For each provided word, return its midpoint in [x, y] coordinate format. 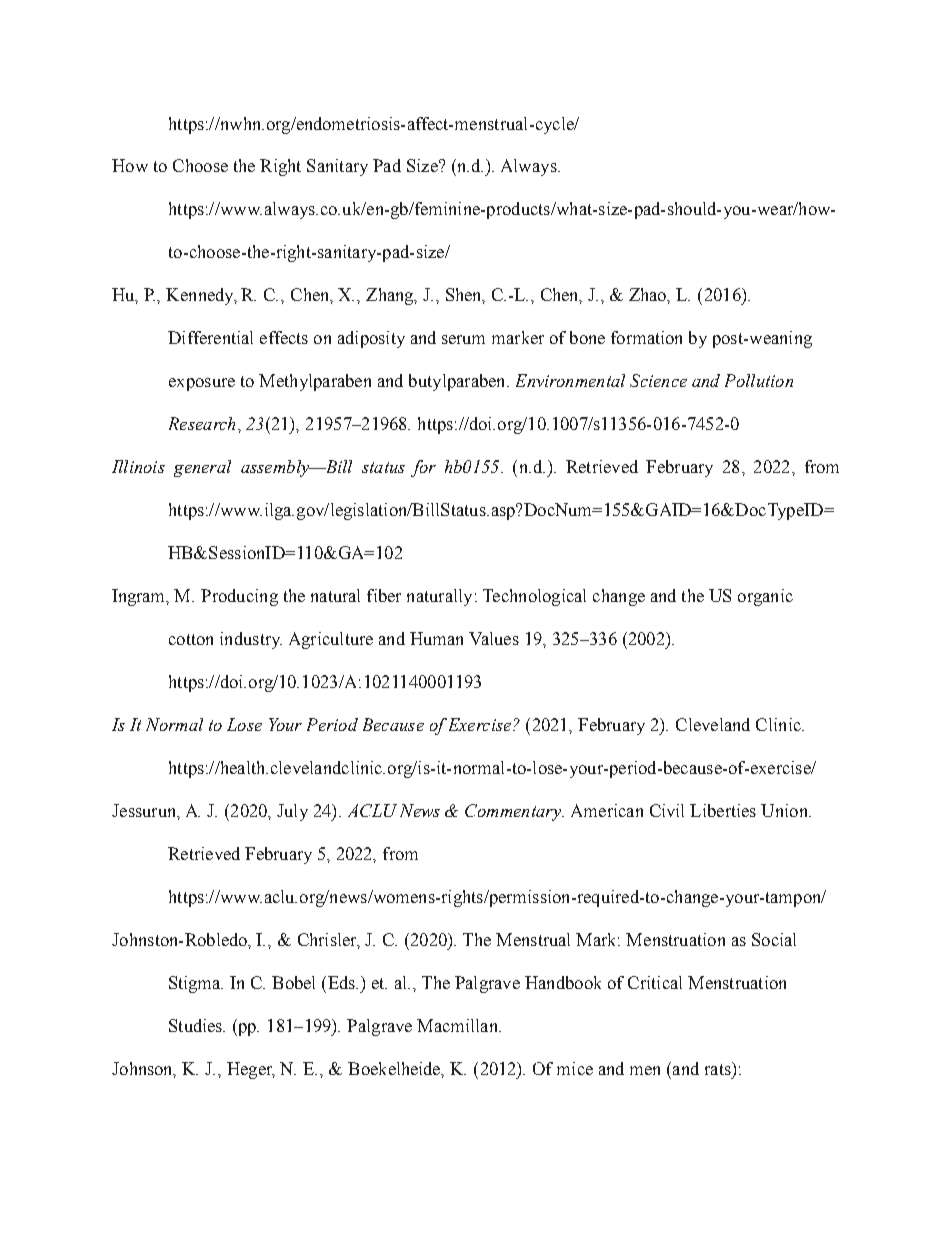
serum [463, 339]
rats [719, 1068]
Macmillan [458, 1025]
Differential [210, 337]
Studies [197, 1025]
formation [646, 337]
